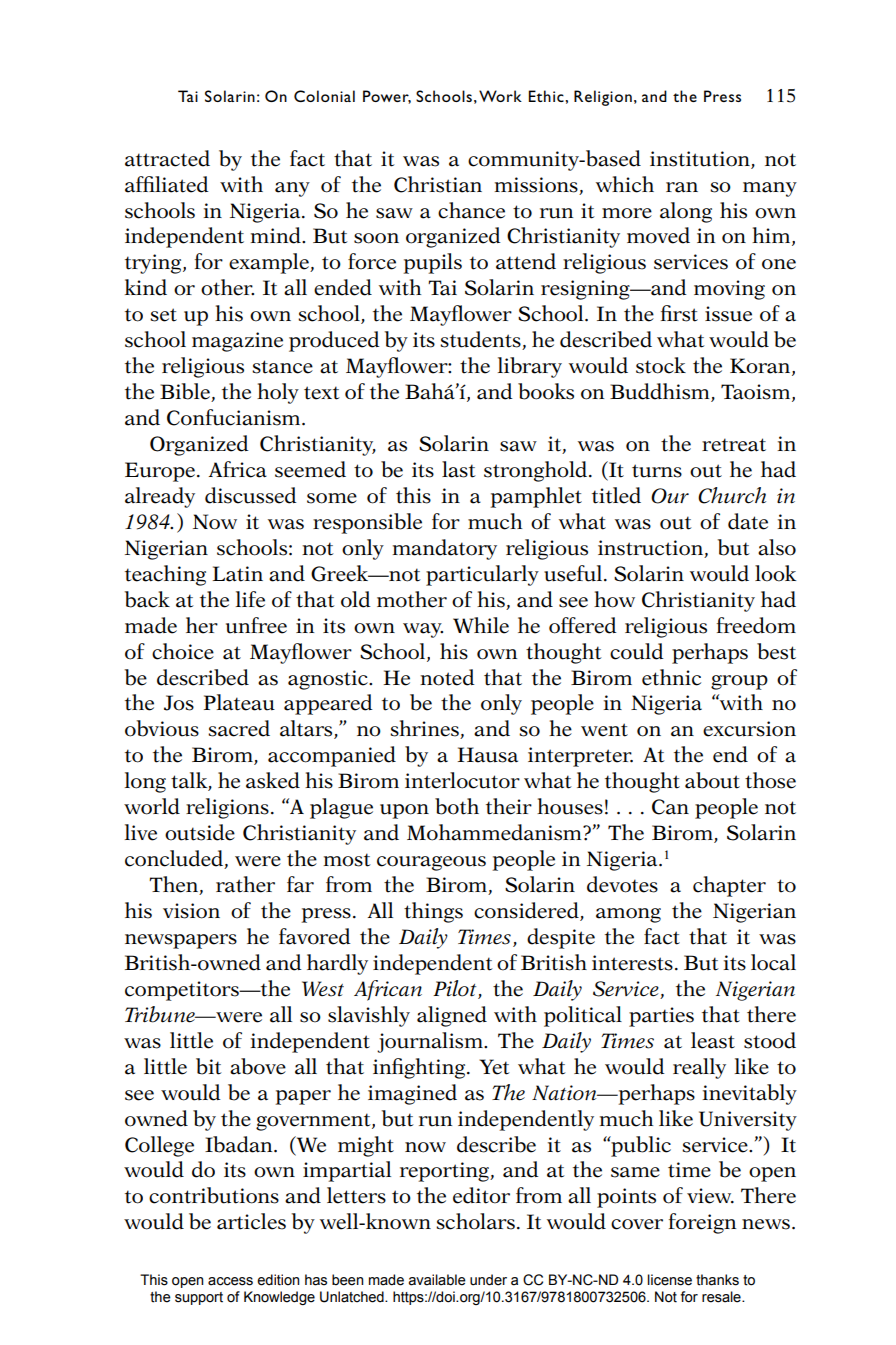 This screenshot has height=1345, width=896. What do you see at coordinates (500, 96) in the screenshot?
I see `Work` at bounding box center [500, 96].
